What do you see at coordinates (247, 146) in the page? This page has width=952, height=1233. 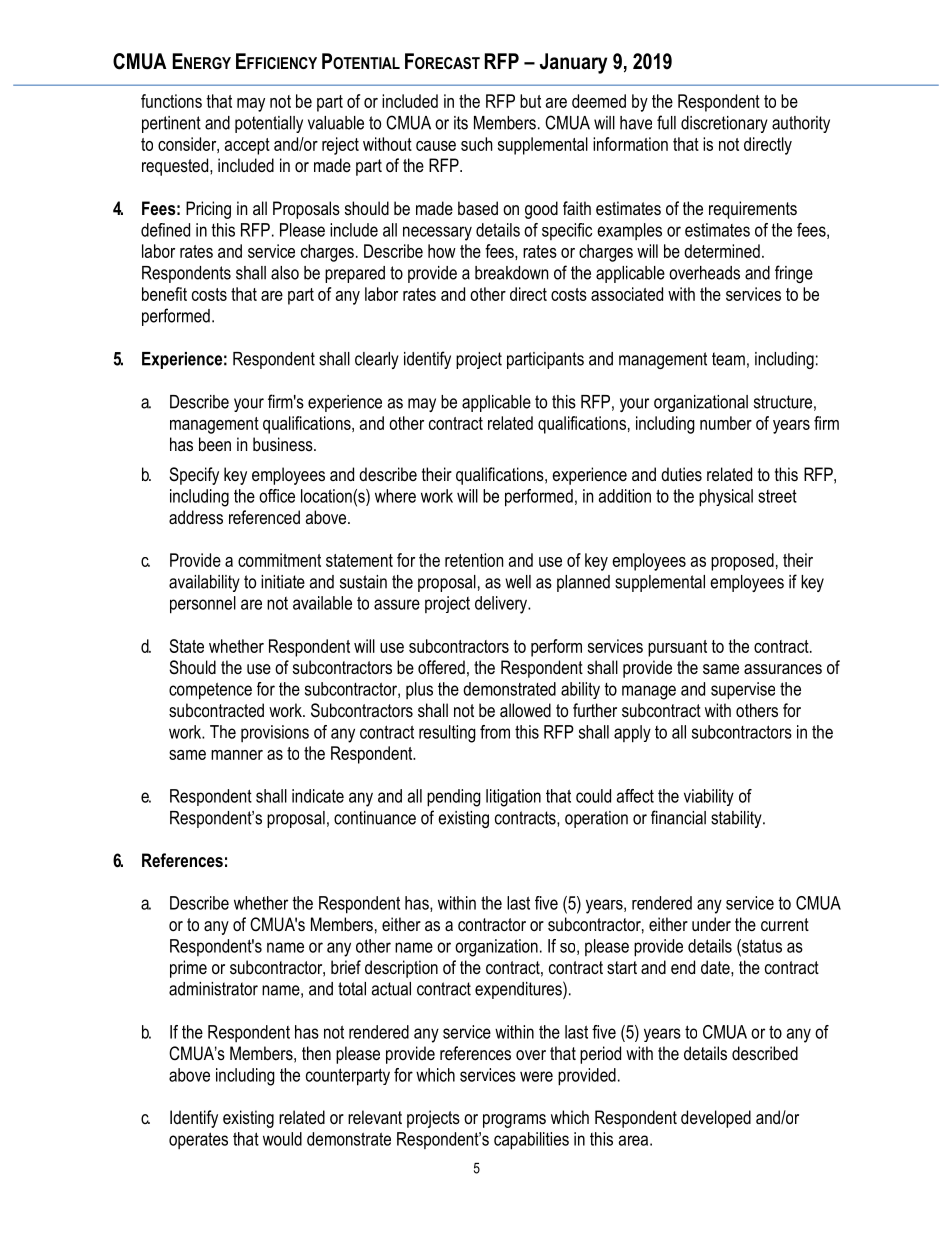 I see `accept` at bounding box center [247, 146].
